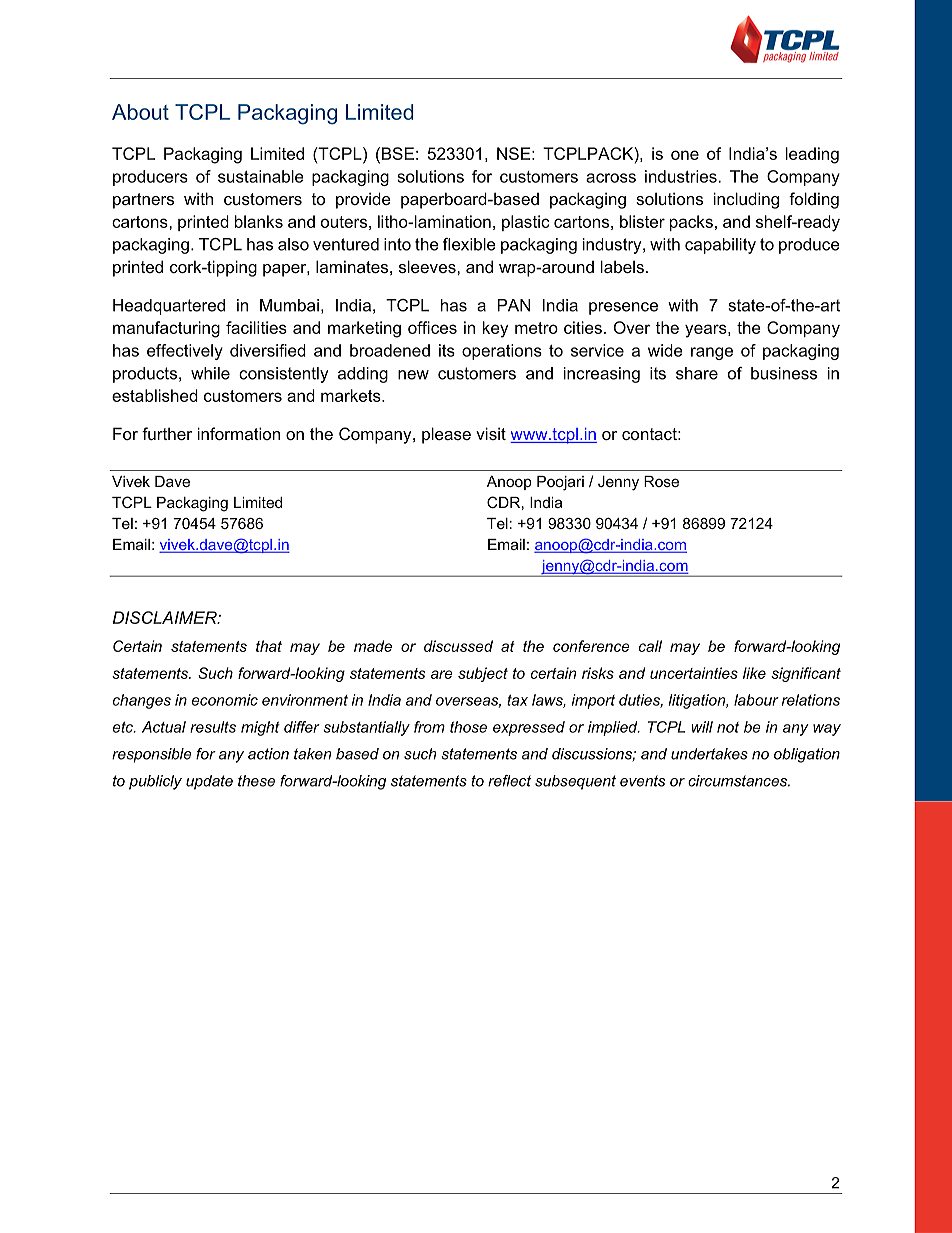 The height and width of the screenshot is (1233, 952). Describe the element at coordinates (239, 433) in the screenshot. I see `information` at that location.
